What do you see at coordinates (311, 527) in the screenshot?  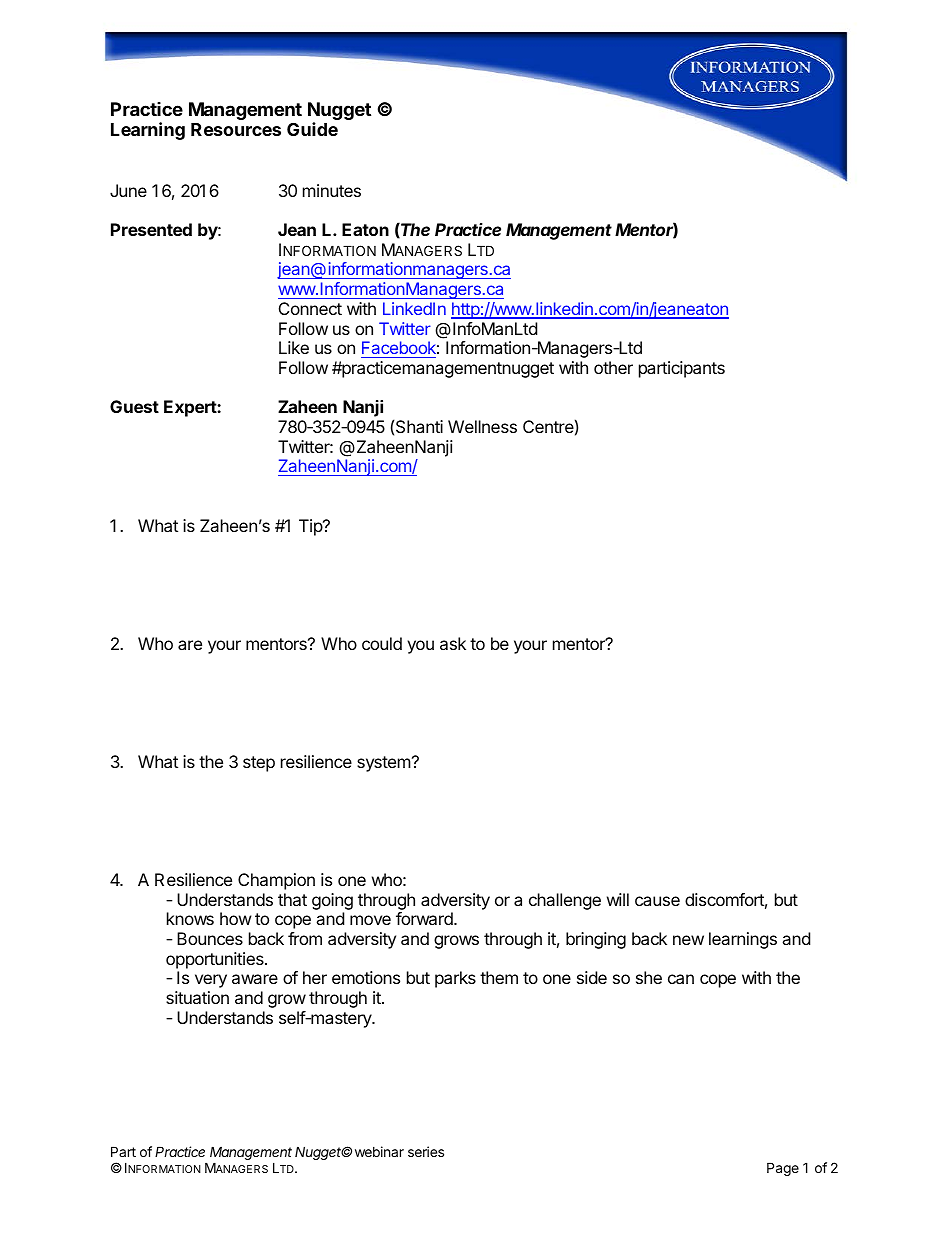 I see `Tip` at bounding box center [311, 527].
